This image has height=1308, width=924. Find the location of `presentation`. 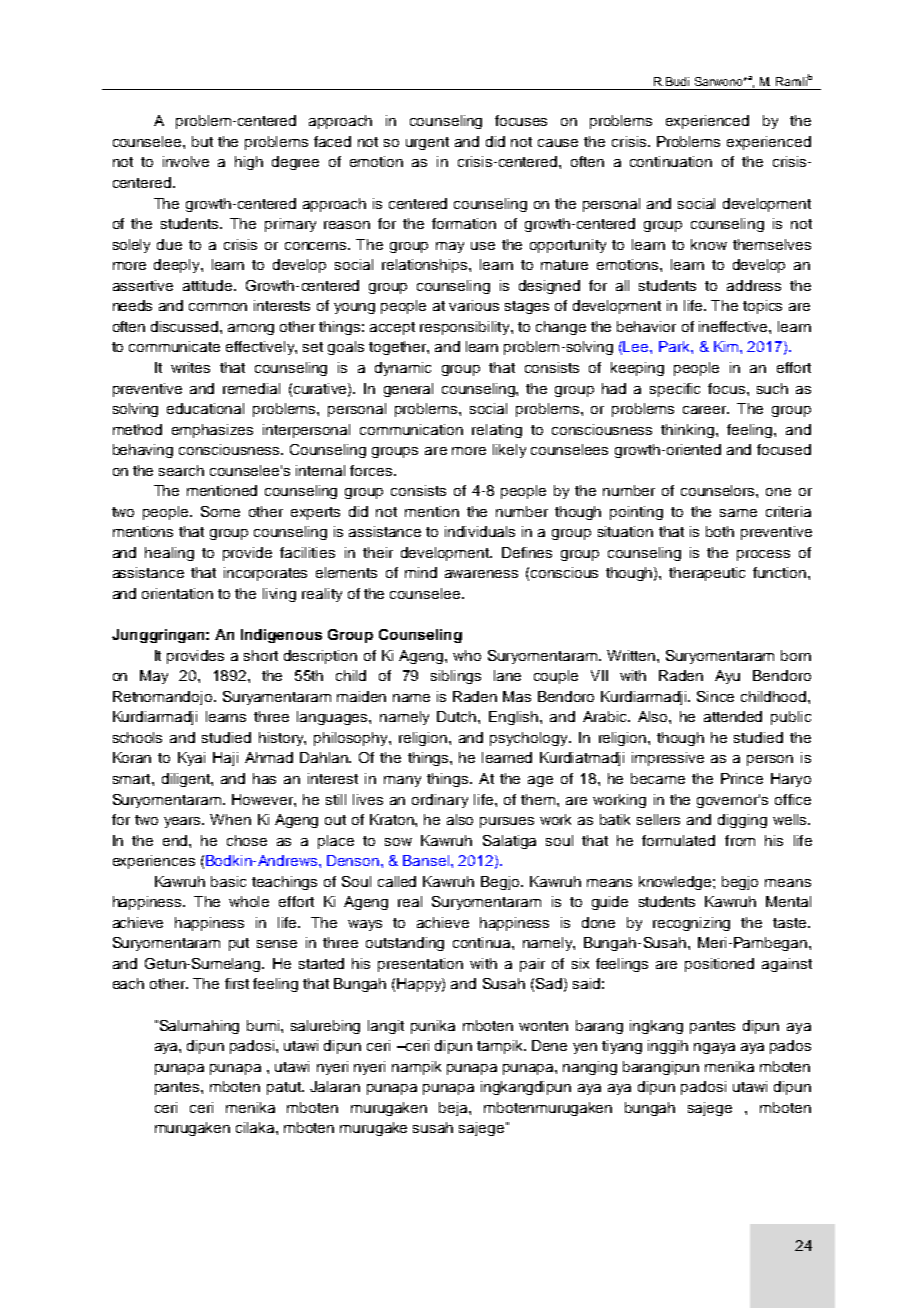

presentation is located at coordinates (420, 965).
